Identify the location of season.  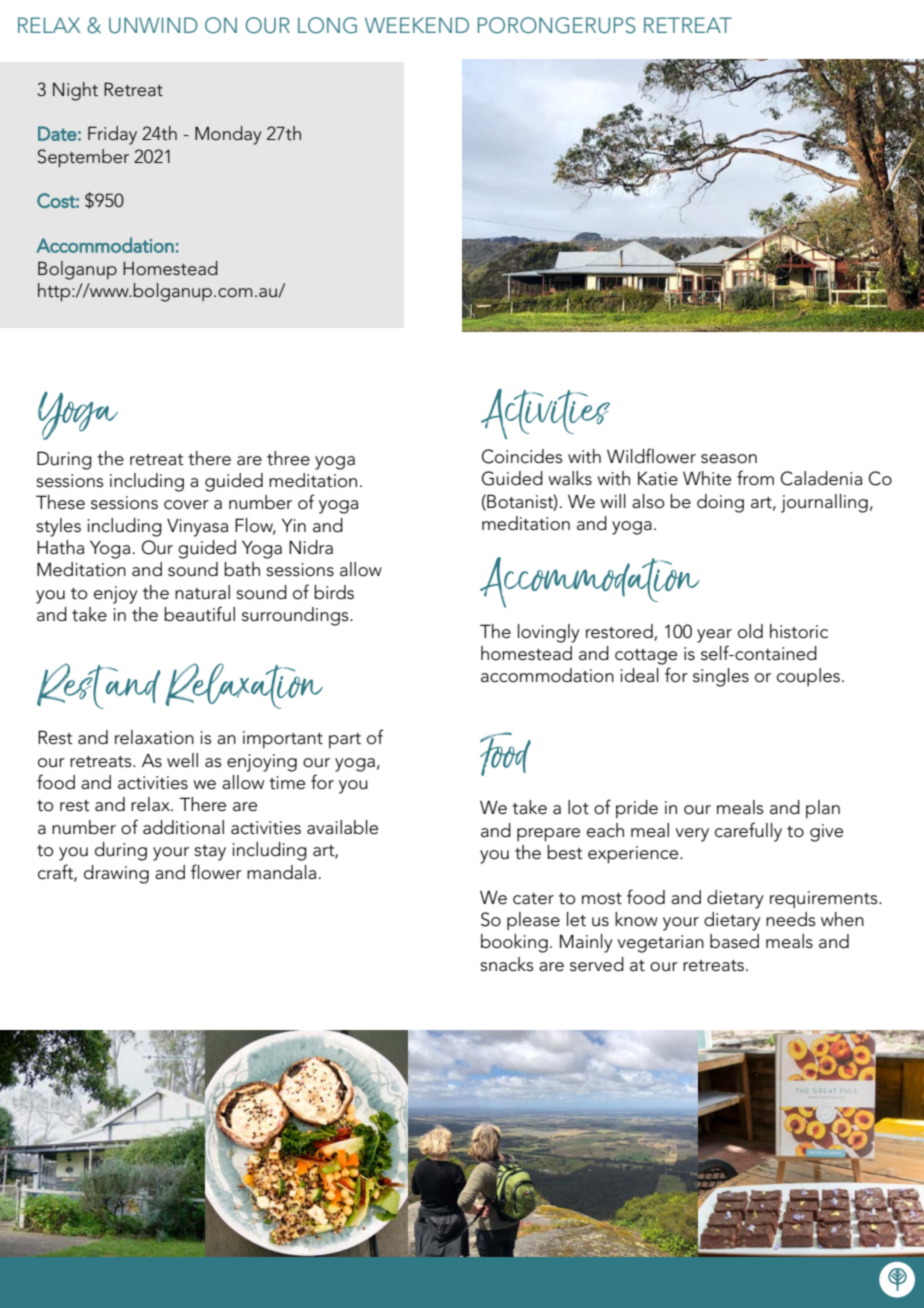
(729, 459).
